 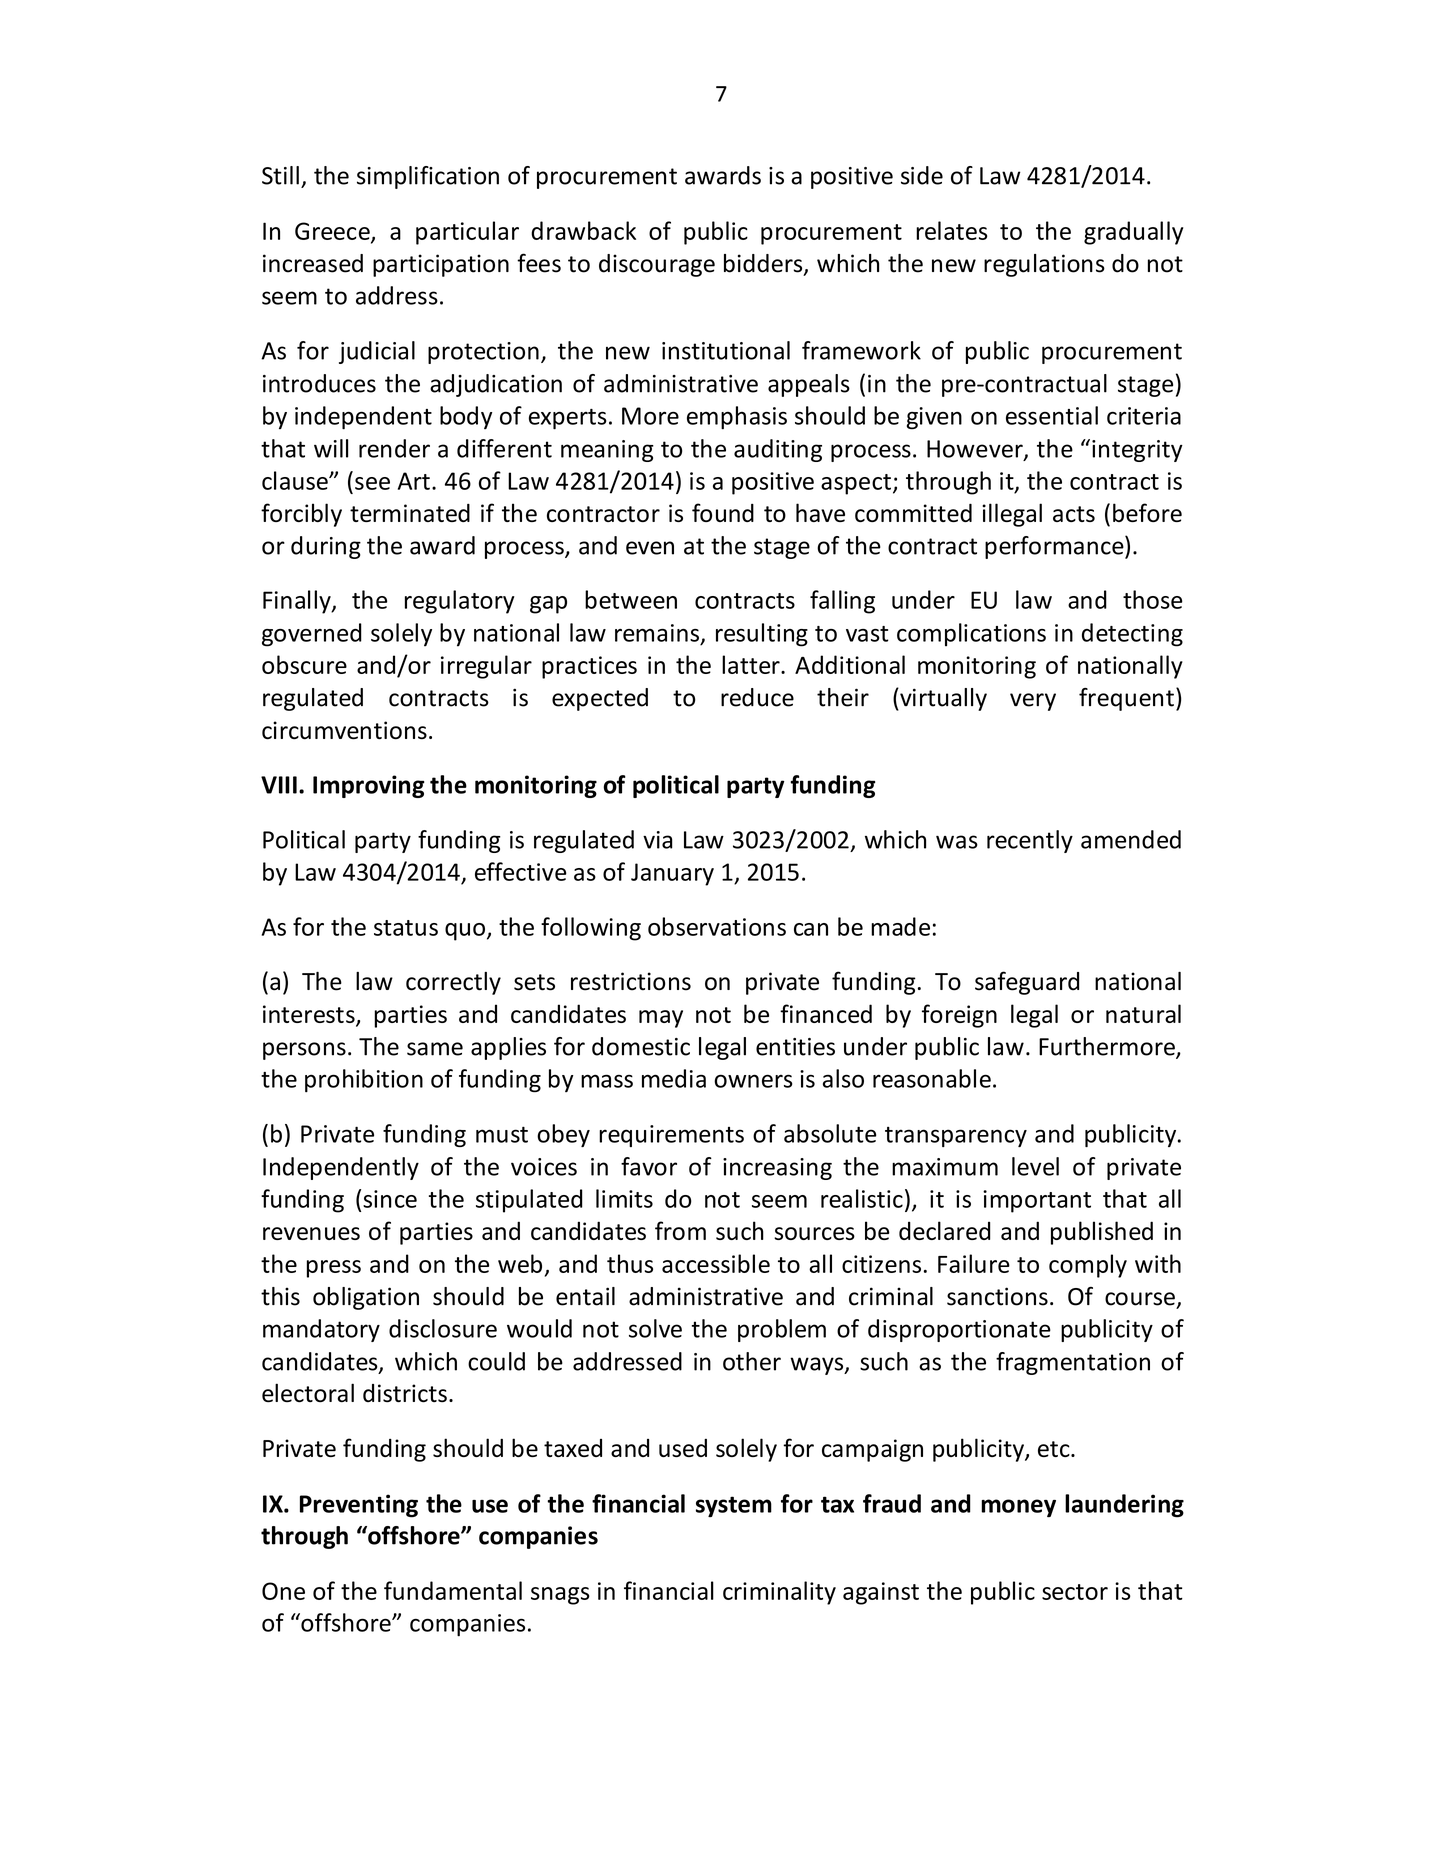 What do you see at coordinates (1030, 841) in the document?
I see `recently` at bounding box center [1030, 841].
